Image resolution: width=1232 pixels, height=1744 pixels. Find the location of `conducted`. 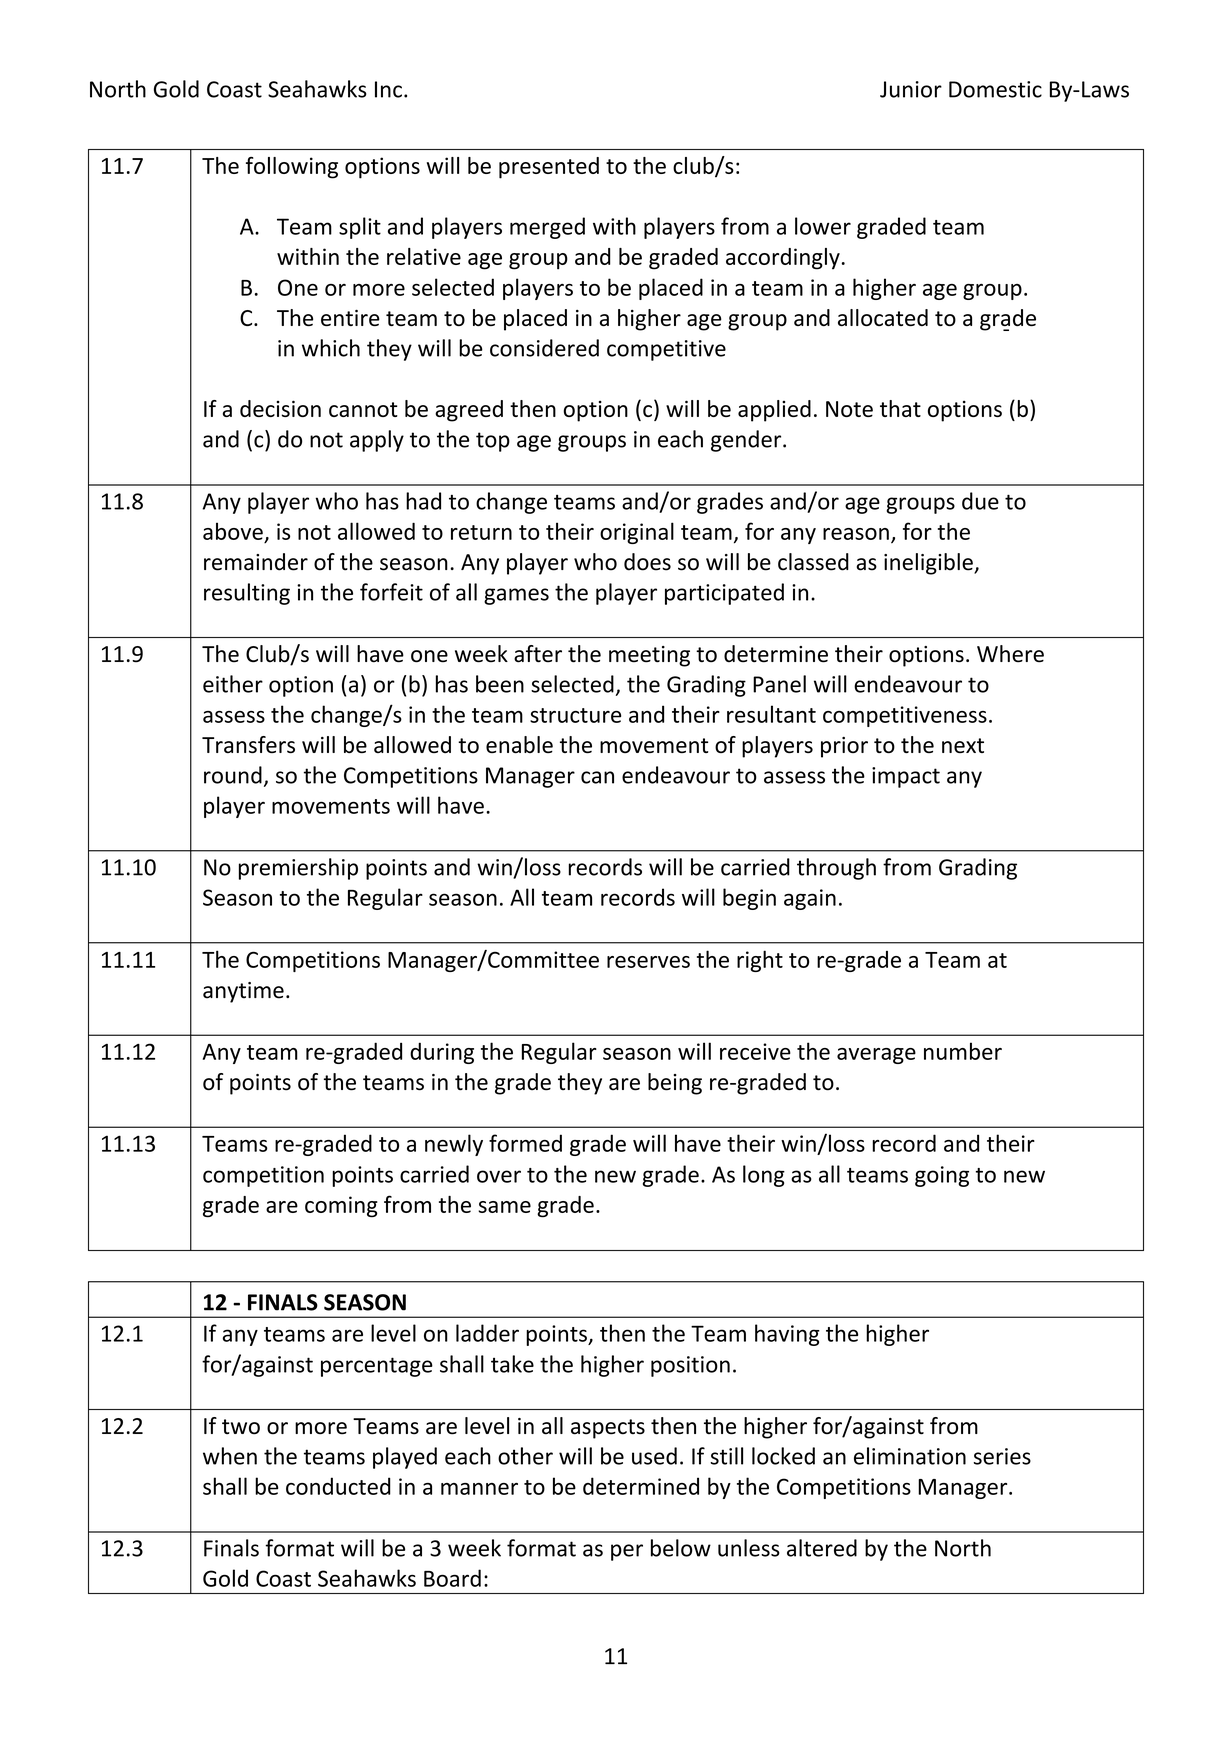

conducted is located at coordinates (338, 1486).
